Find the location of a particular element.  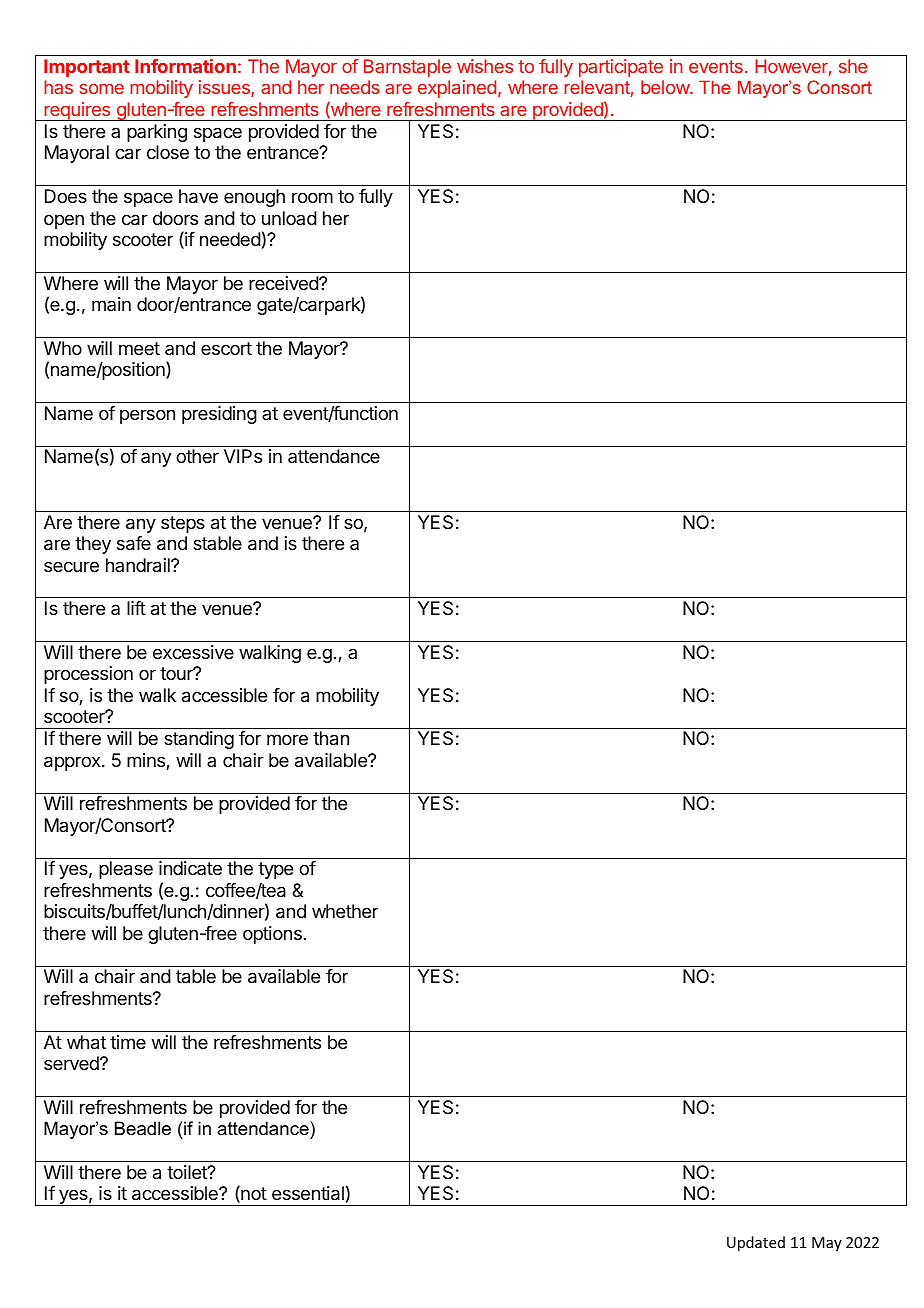

received is located at coordinates (284, 283).
